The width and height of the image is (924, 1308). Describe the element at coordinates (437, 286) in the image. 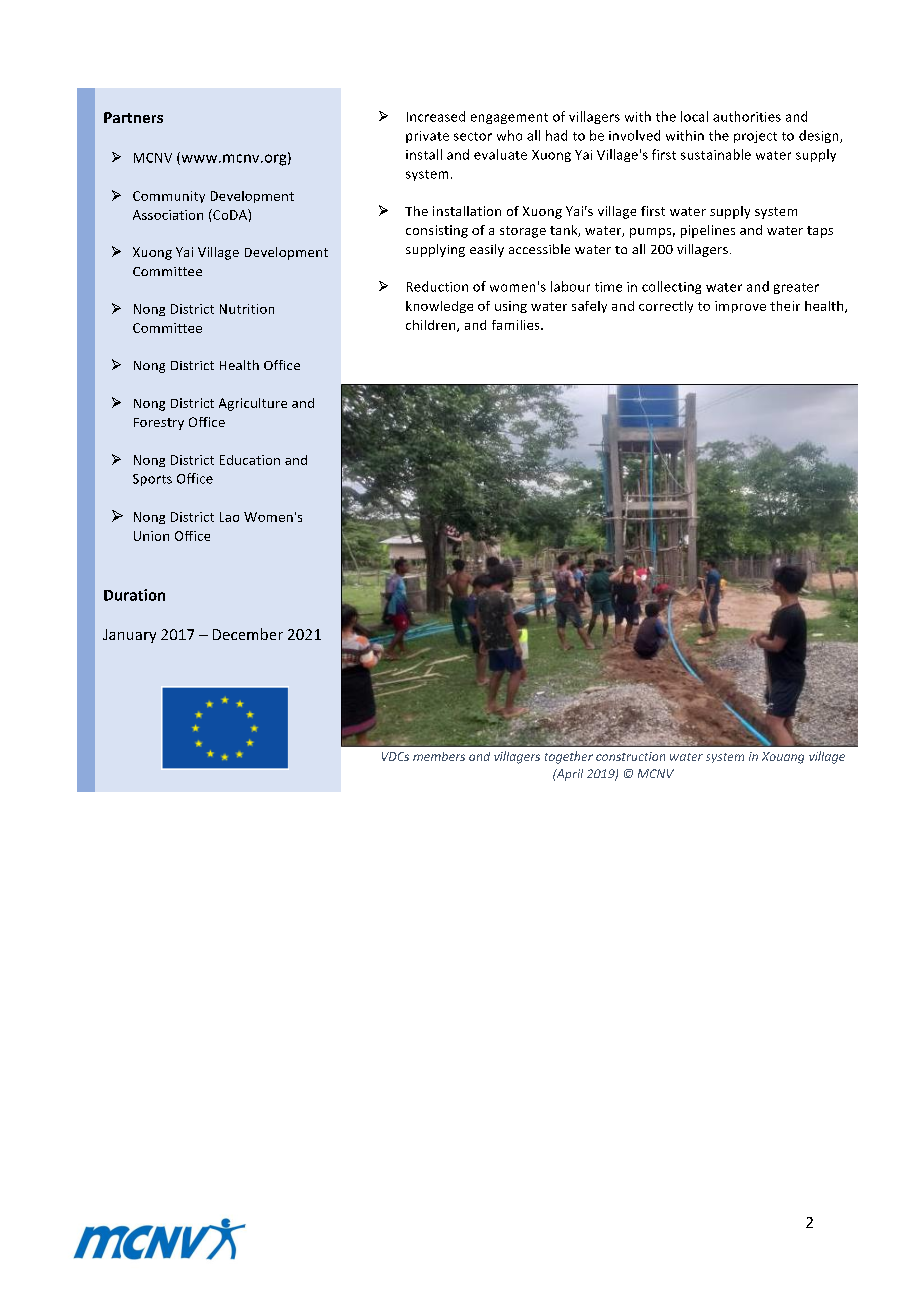

I see `Reduction` at that location.
